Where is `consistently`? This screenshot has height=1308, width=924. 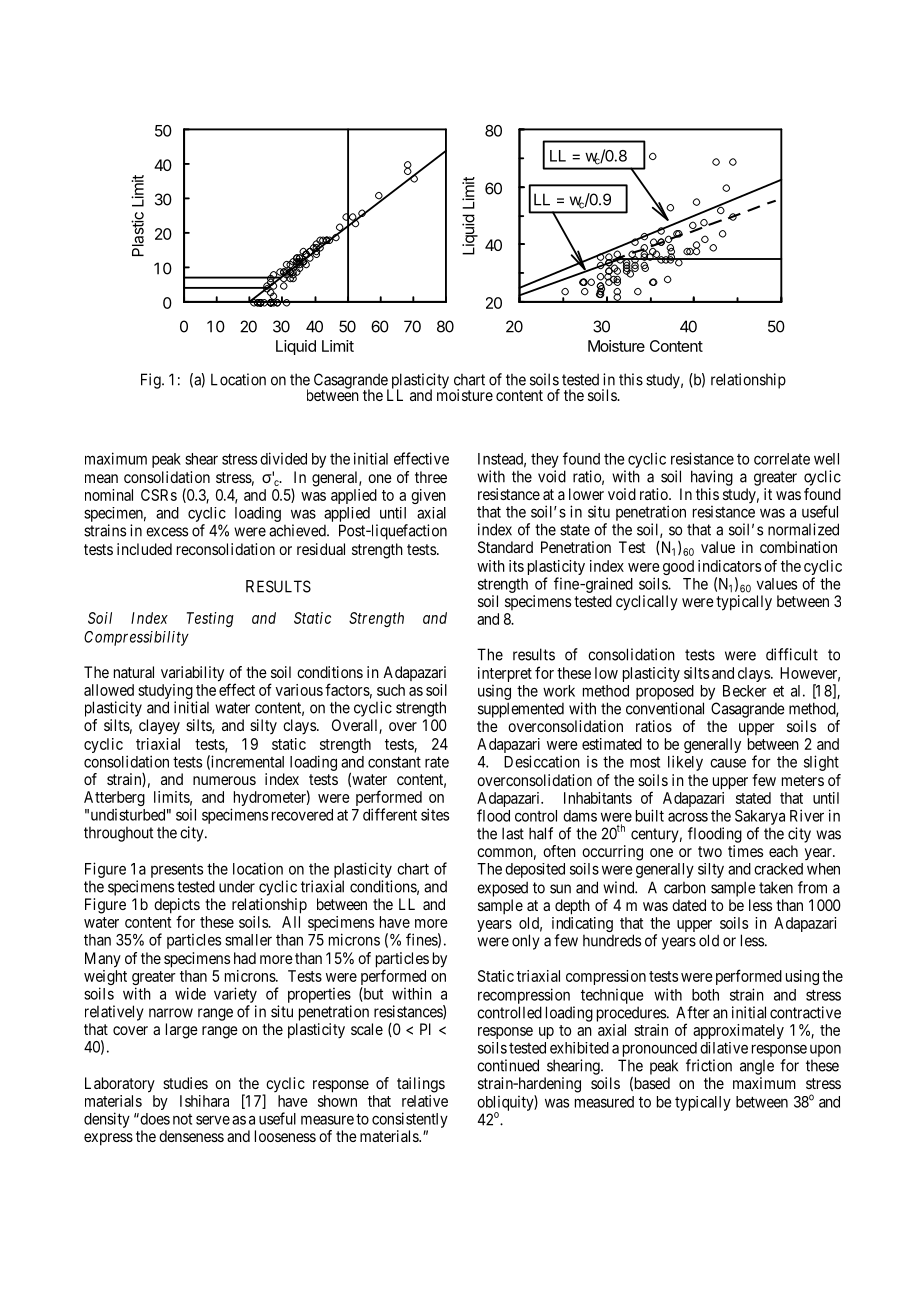 consistently is located at coordinates (410, 1120).
